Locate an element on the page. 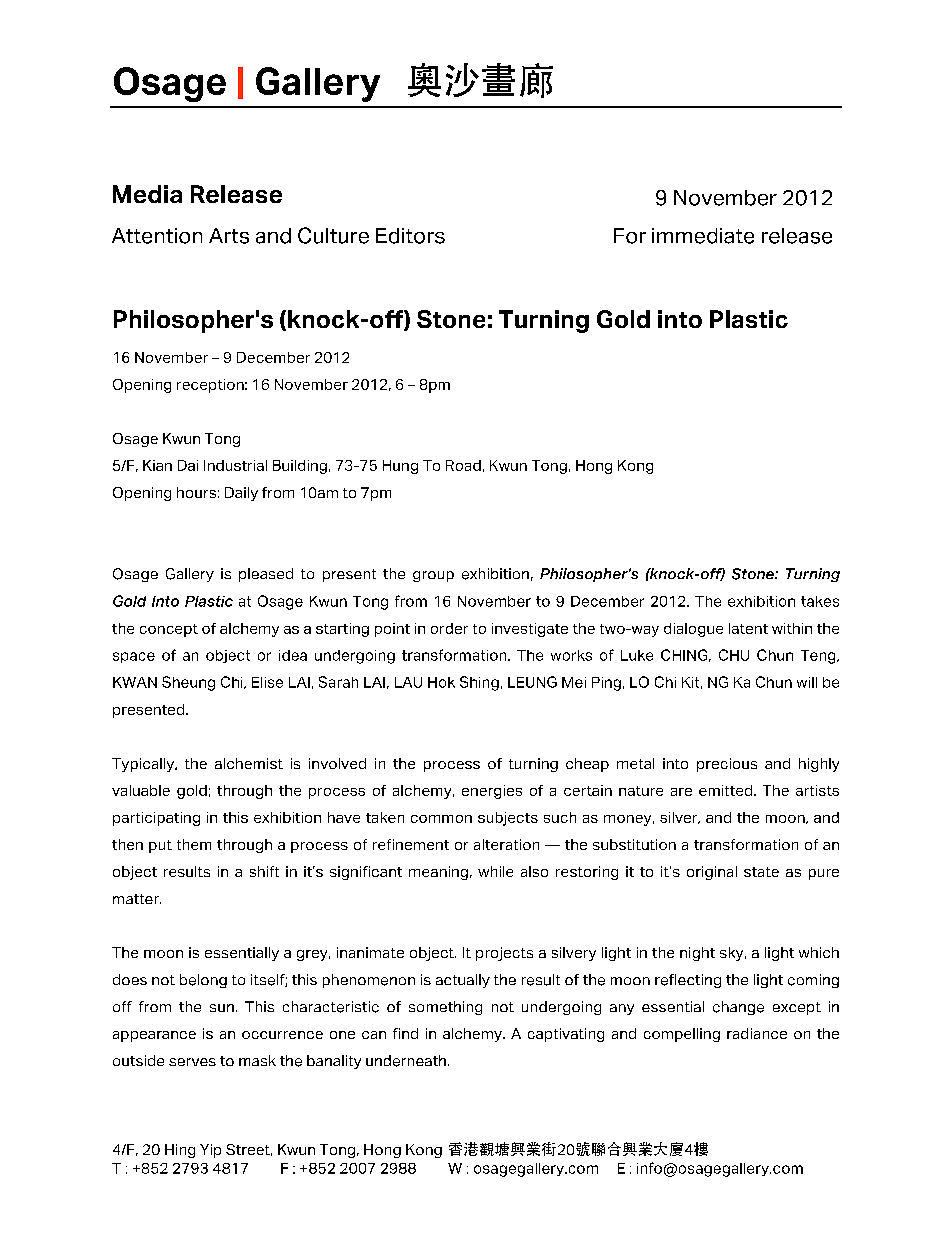 This image has height=1233, width=952. underneath is located at coordinates (406, 1061).
